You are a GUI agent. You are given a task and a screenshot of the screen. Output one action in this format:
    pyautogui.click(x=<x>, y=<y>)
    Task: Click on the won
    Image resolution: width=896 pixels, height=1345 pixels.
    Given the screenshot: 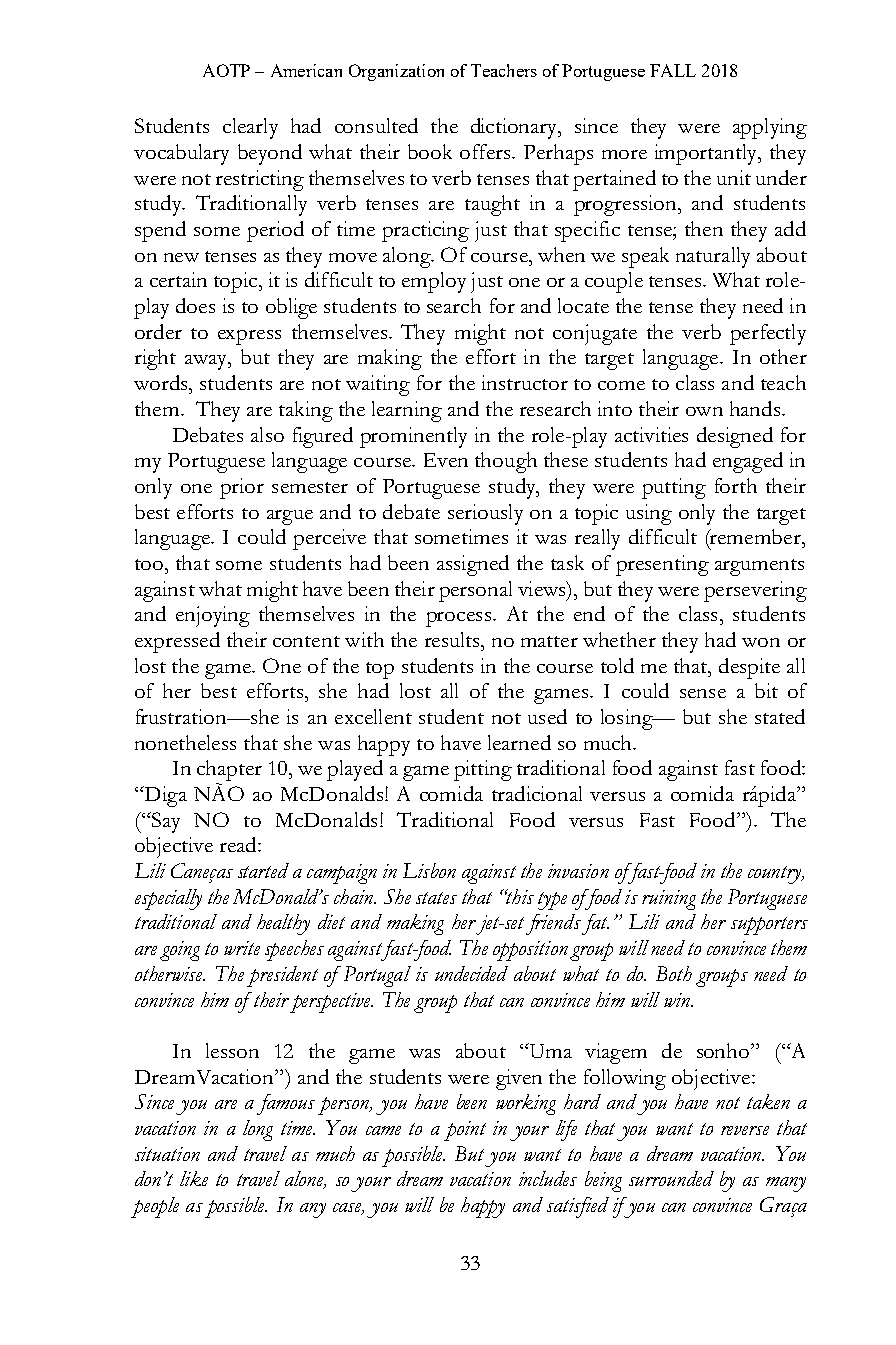 What is the action you would take?
    pyautogui.click(x=761, y=642)
